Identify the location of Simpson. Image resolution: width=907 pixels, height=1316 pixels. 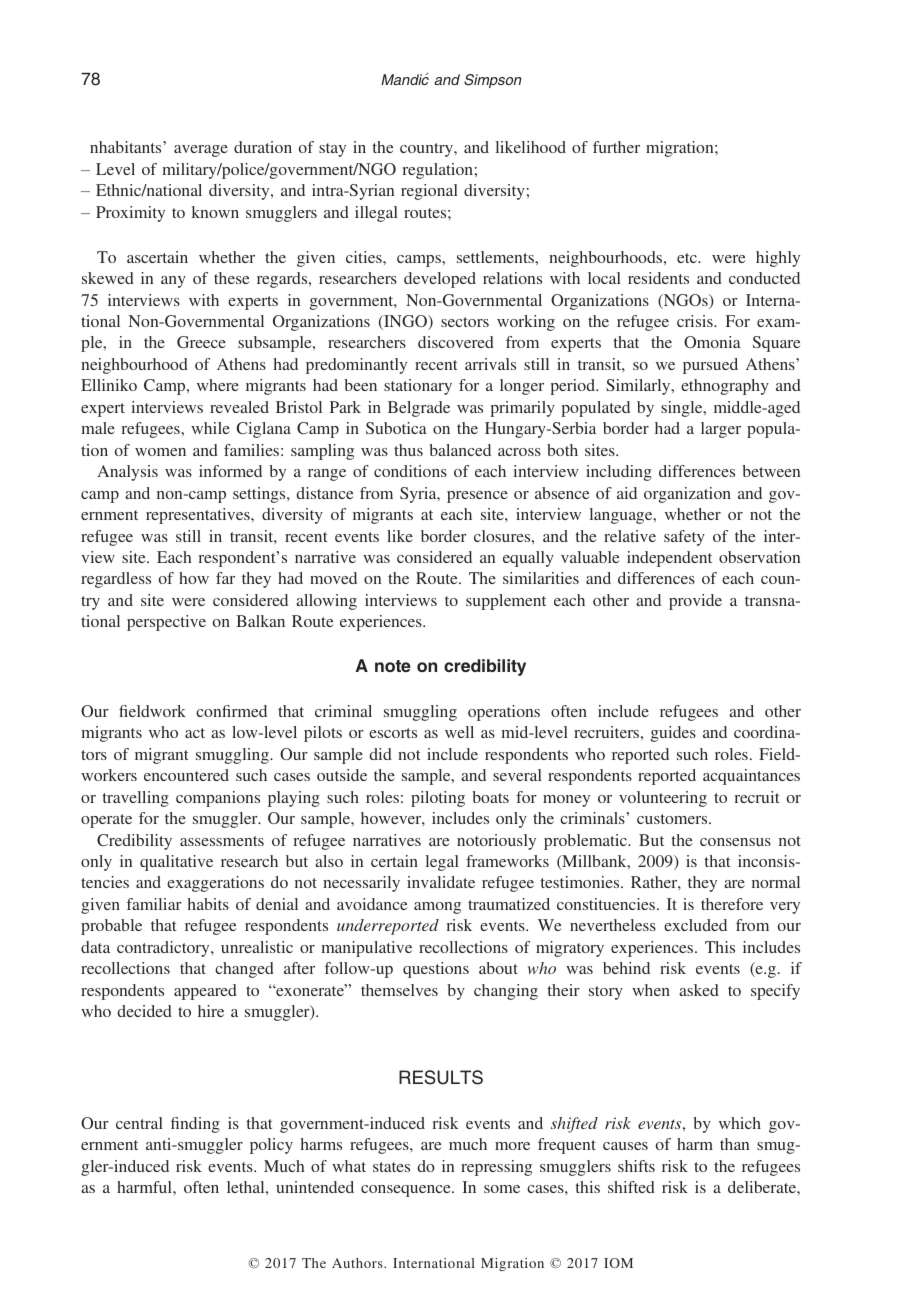
(492, 81).
